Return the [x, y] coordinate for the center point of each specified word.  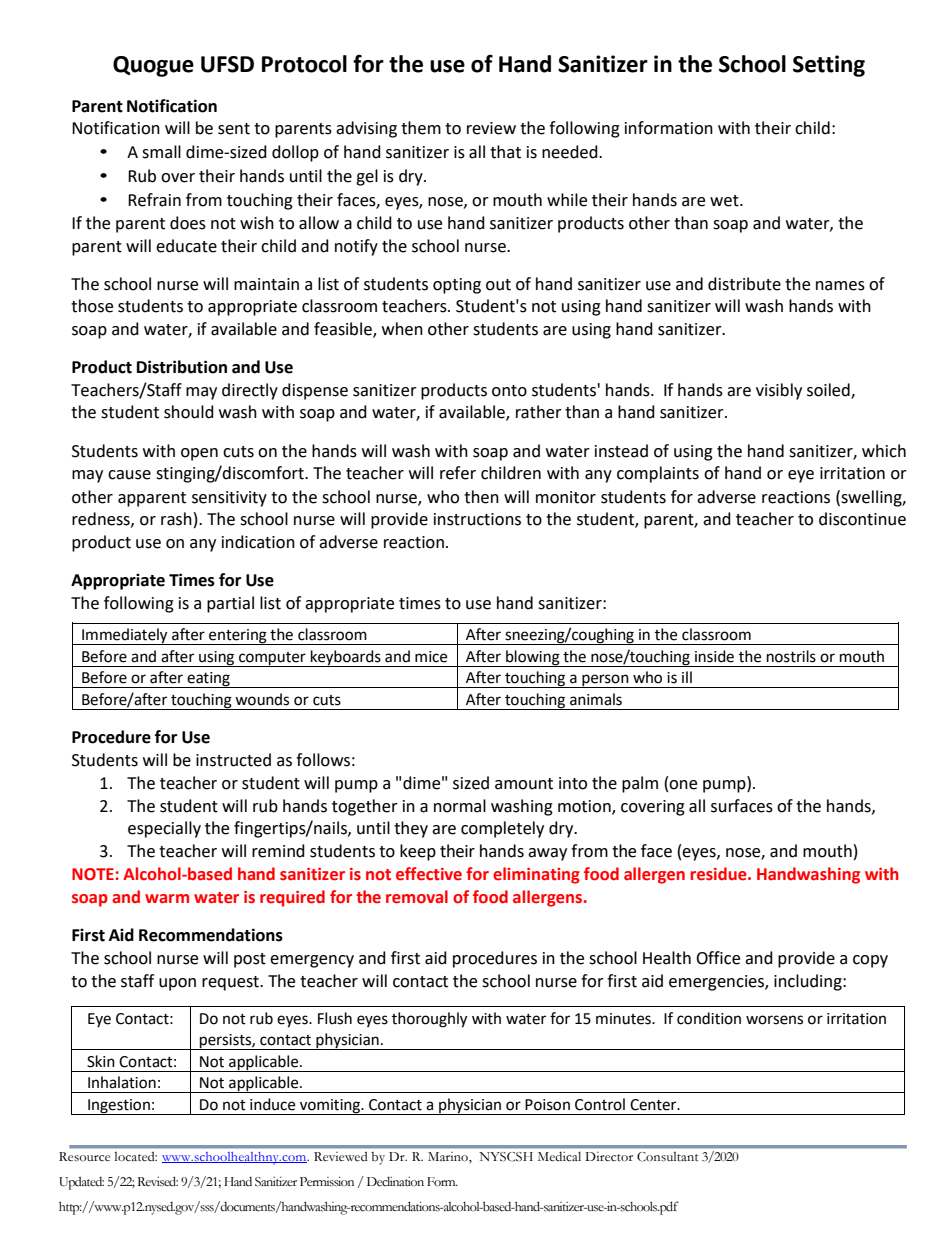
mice [431, 657]
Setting [829, 66]
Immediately [125, 636]
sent [234, 129]
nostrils [791, 656]
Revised [157, 1181]
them [421, 128]
